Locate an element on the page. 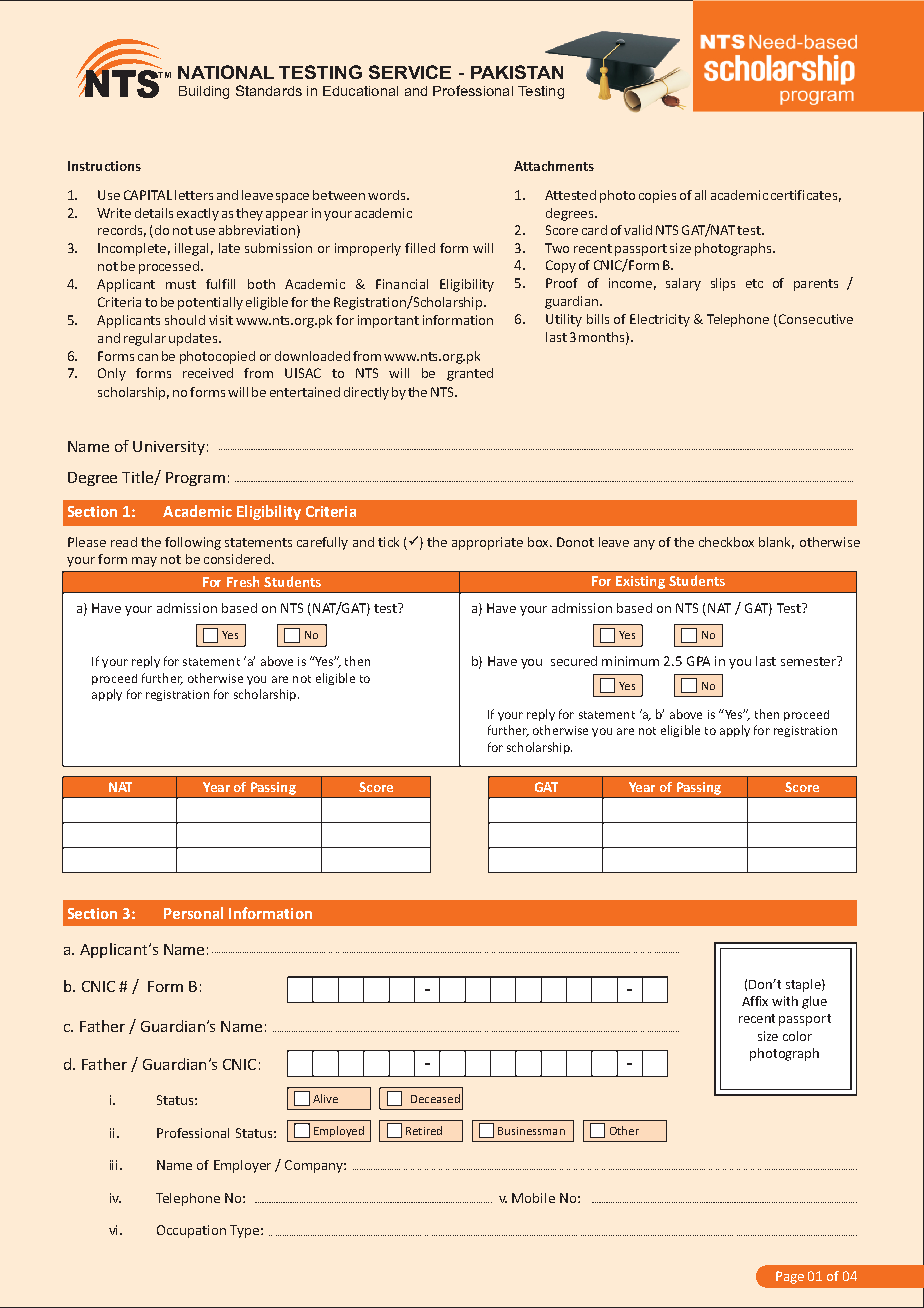  Building is located at coordinates (204, 92).
